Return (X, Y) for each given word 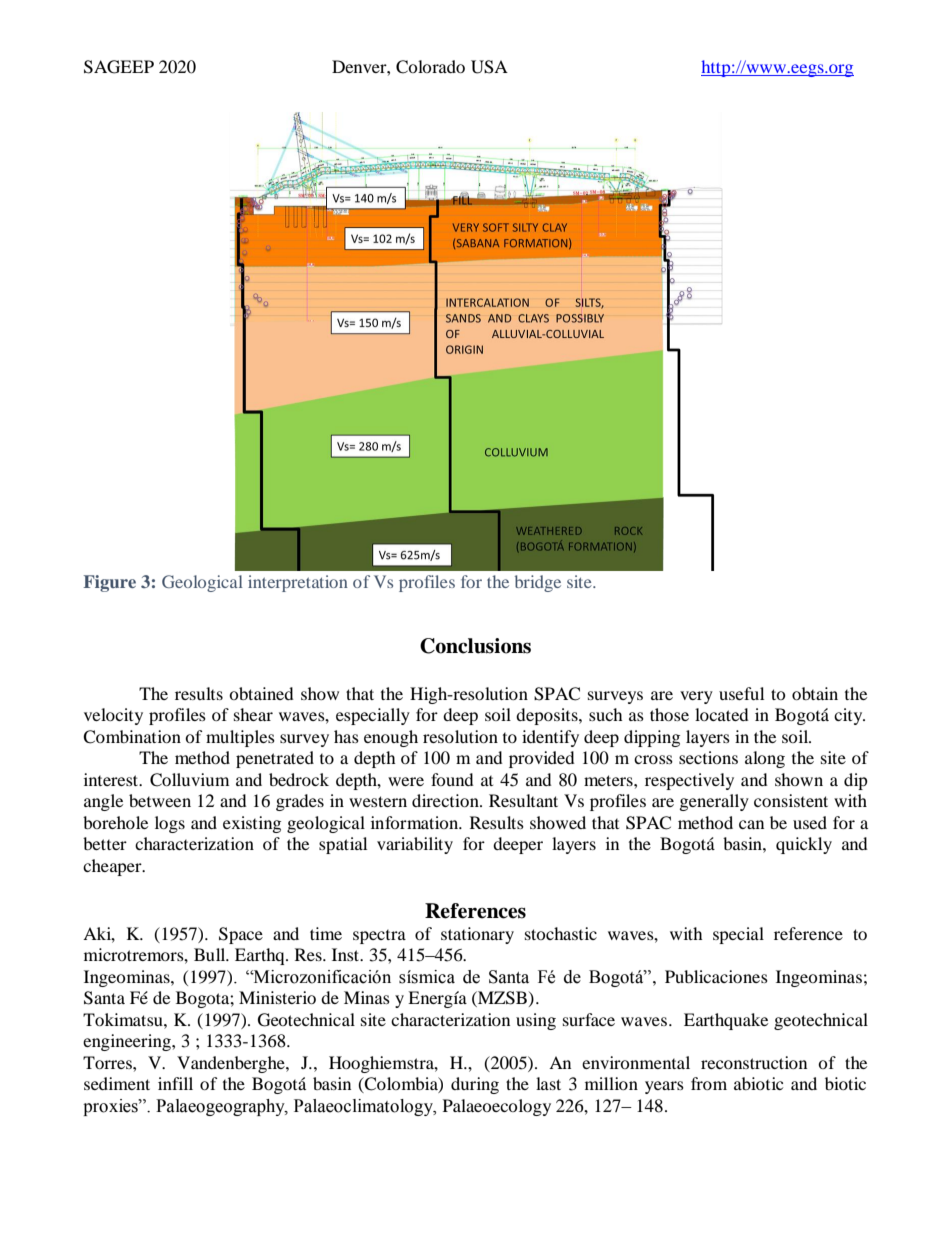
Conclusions (475, 646)
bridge (538, 583)
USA (489, 67)
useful (741, 693)
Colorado (430, 67)
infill (175, 1083)
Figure (109, 583)
